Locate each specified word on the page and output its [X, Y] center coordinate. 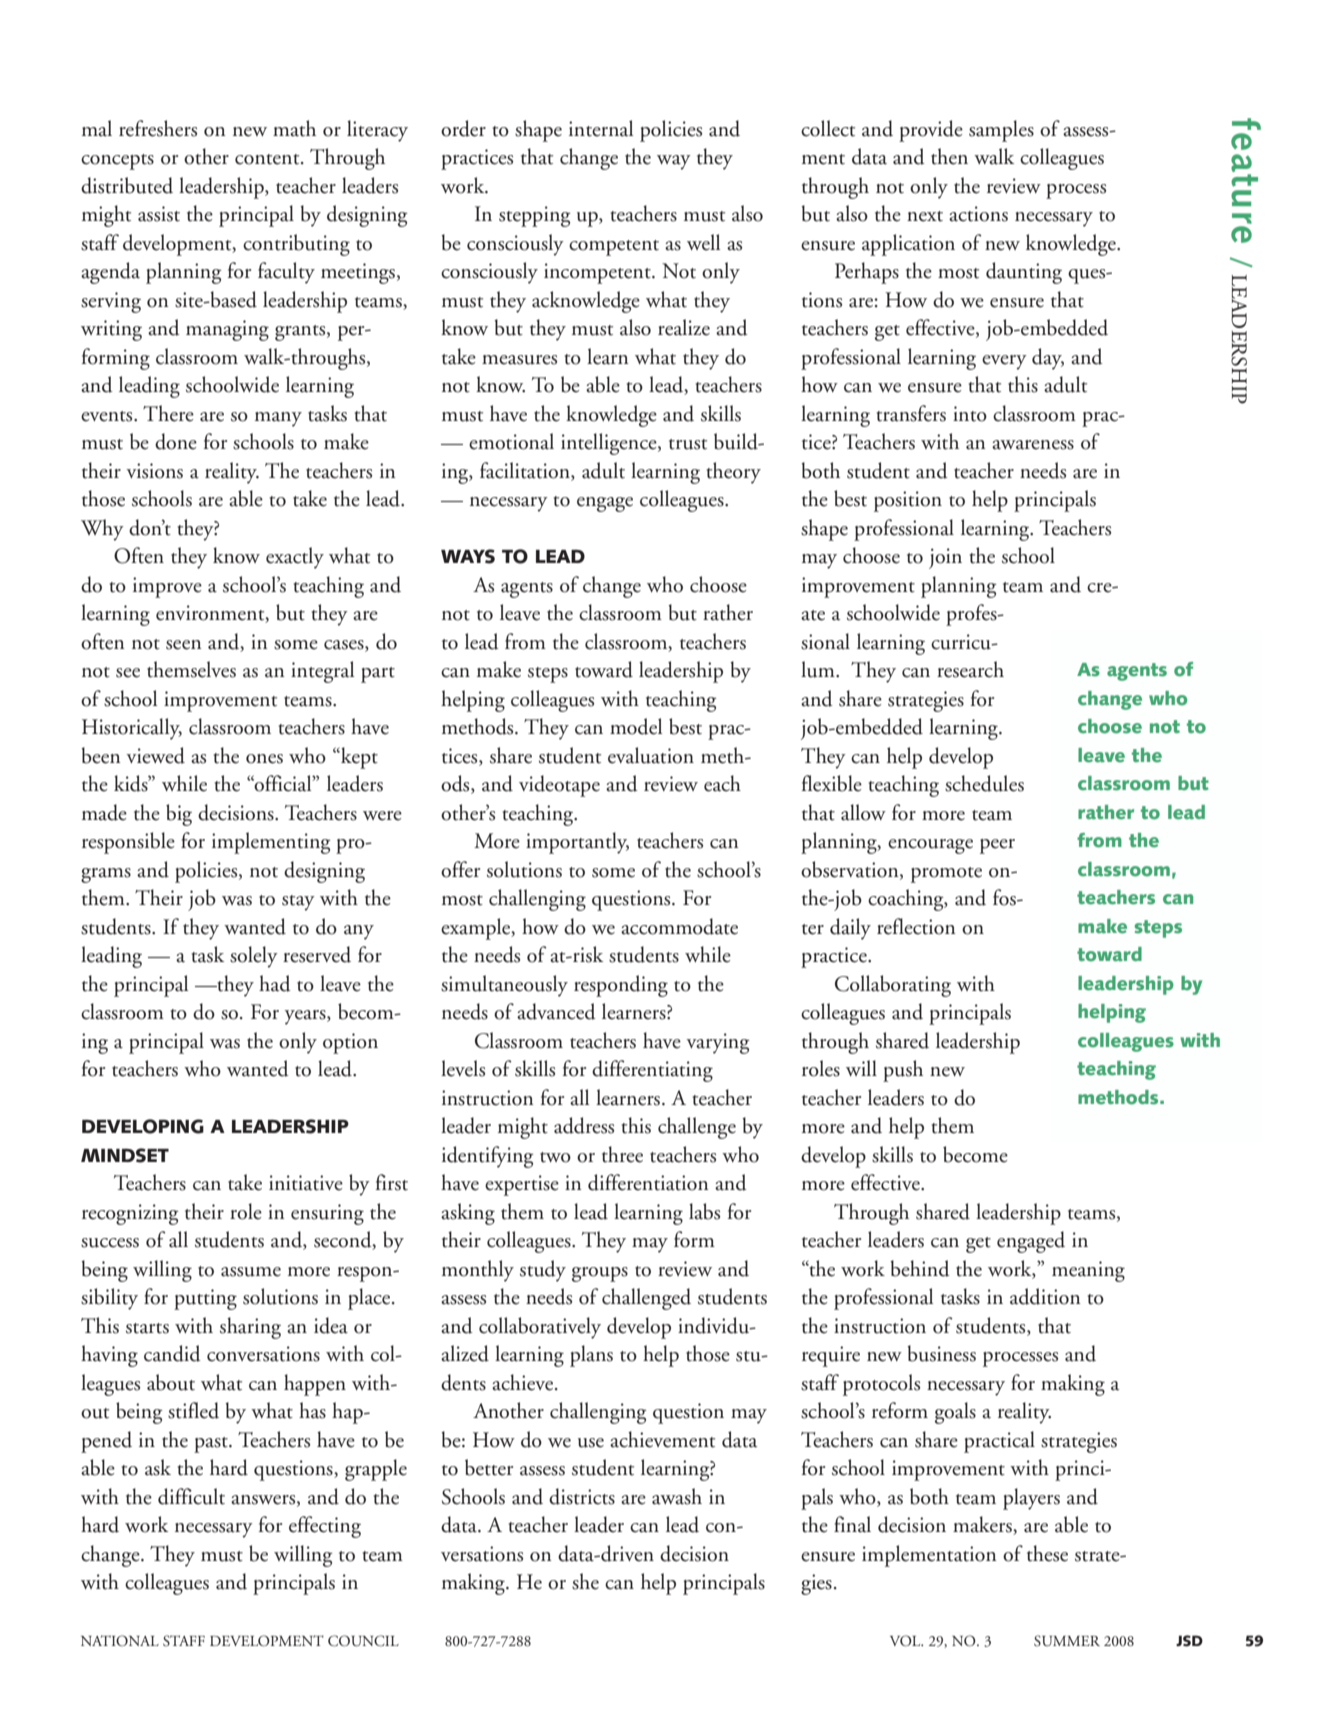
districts [582, 1496]
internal [601, 128]
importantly [577, 843]
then [949, 156]
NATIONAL [120, 1640]
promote [946, 875]
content [268, 159]
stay [298, 903]
